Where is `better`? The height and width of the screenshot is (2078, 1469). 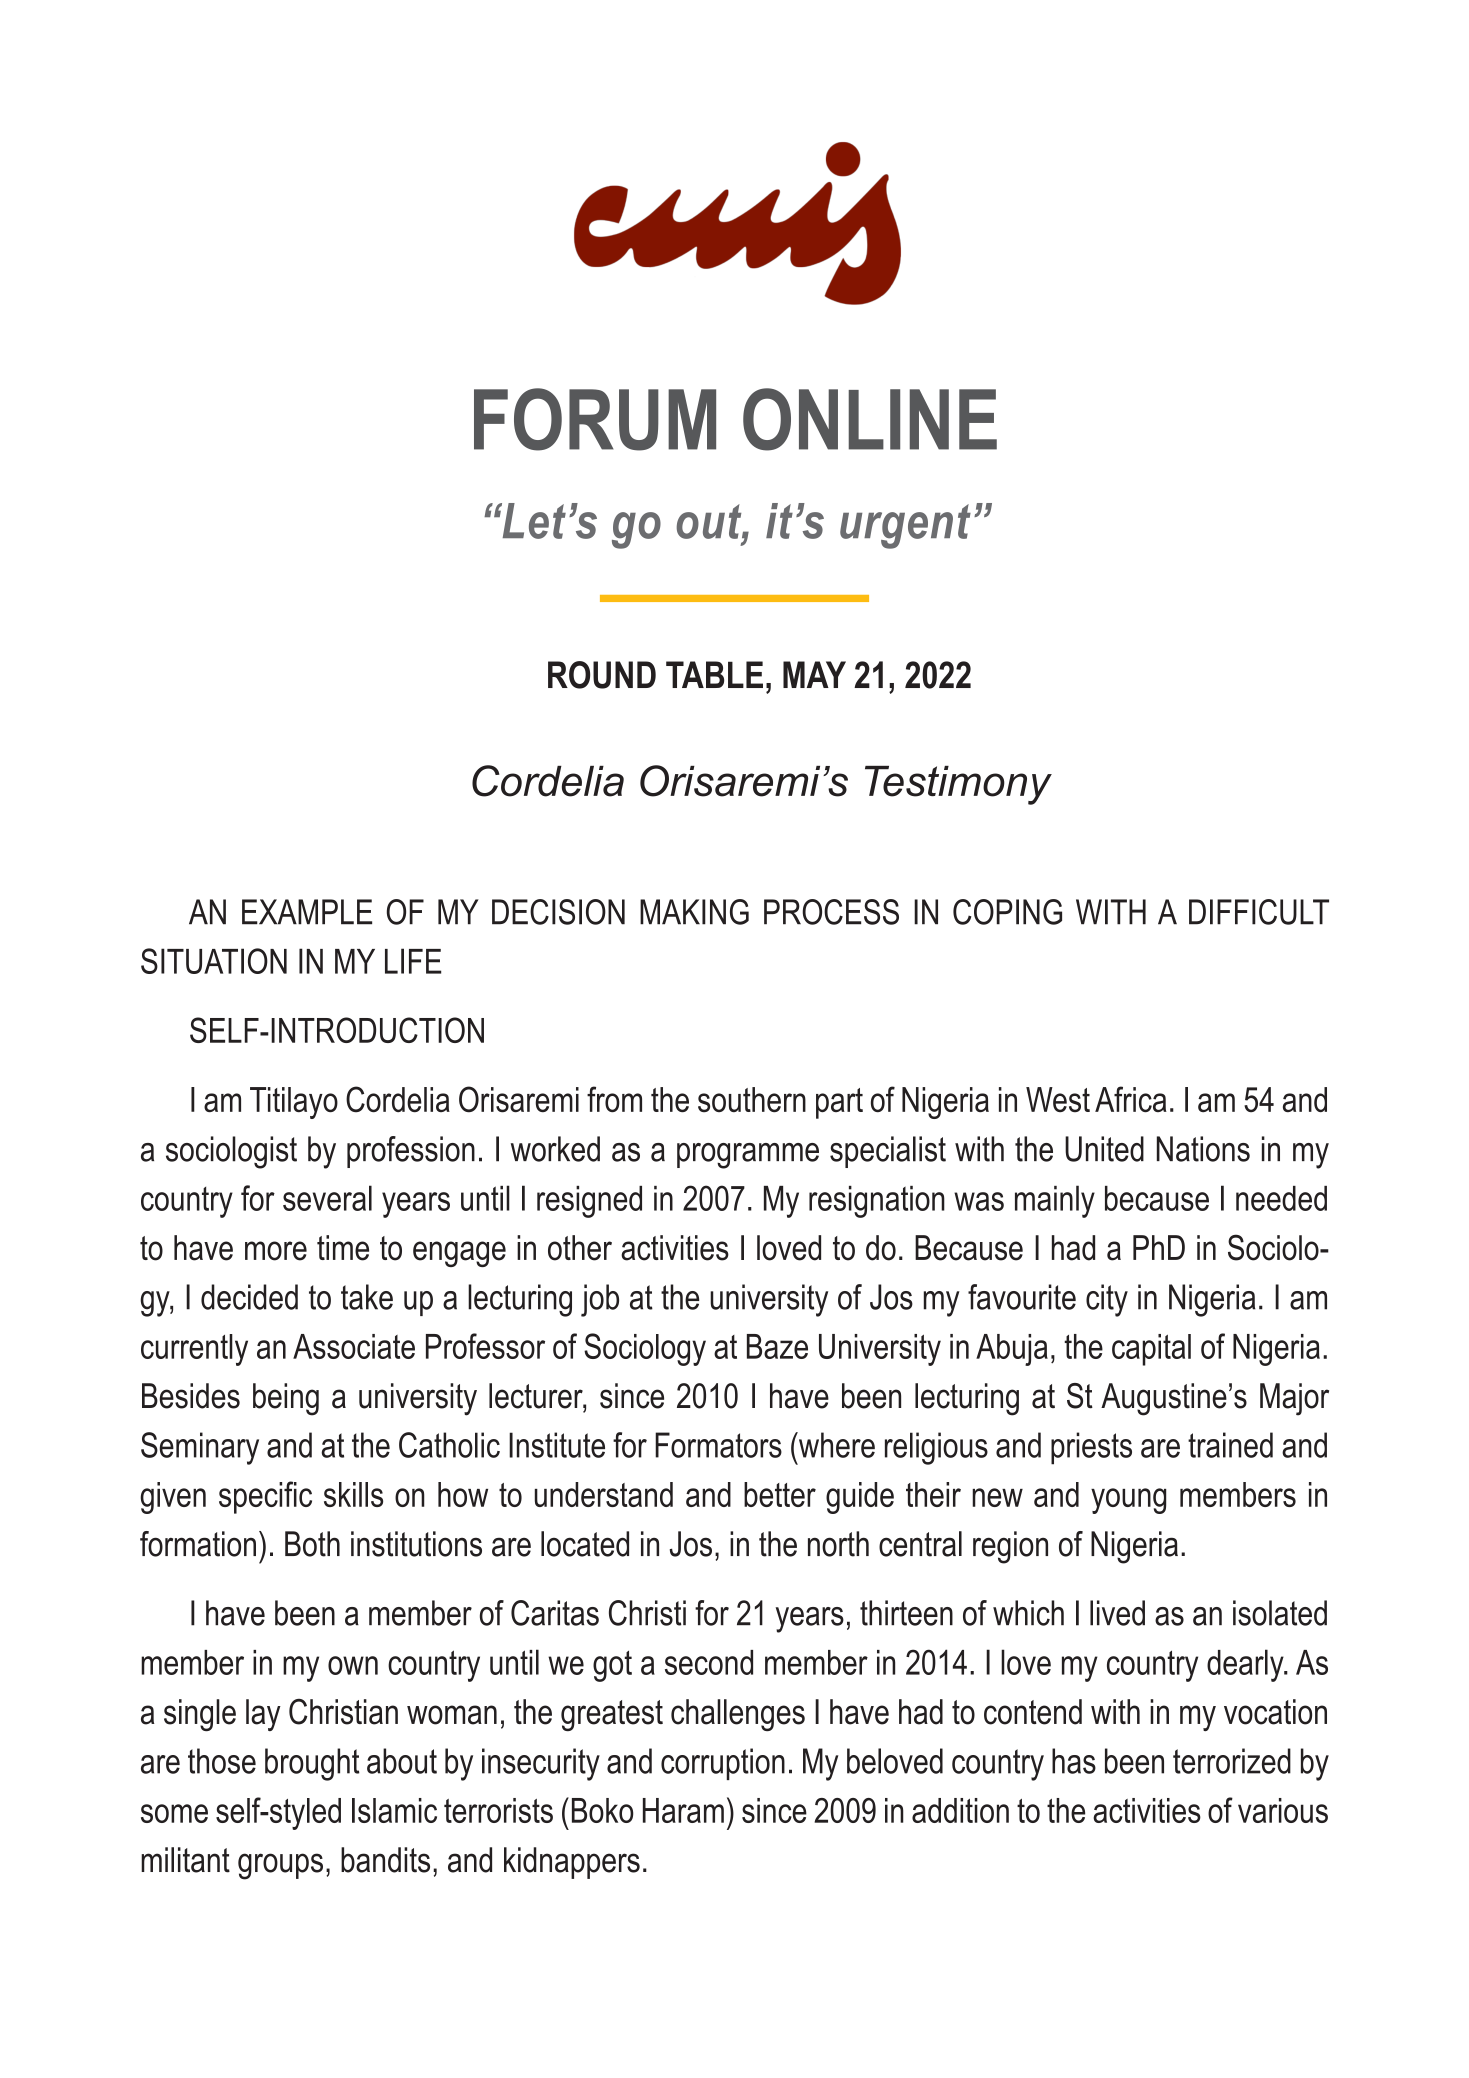 better is located at coordinates (780, 1494).
